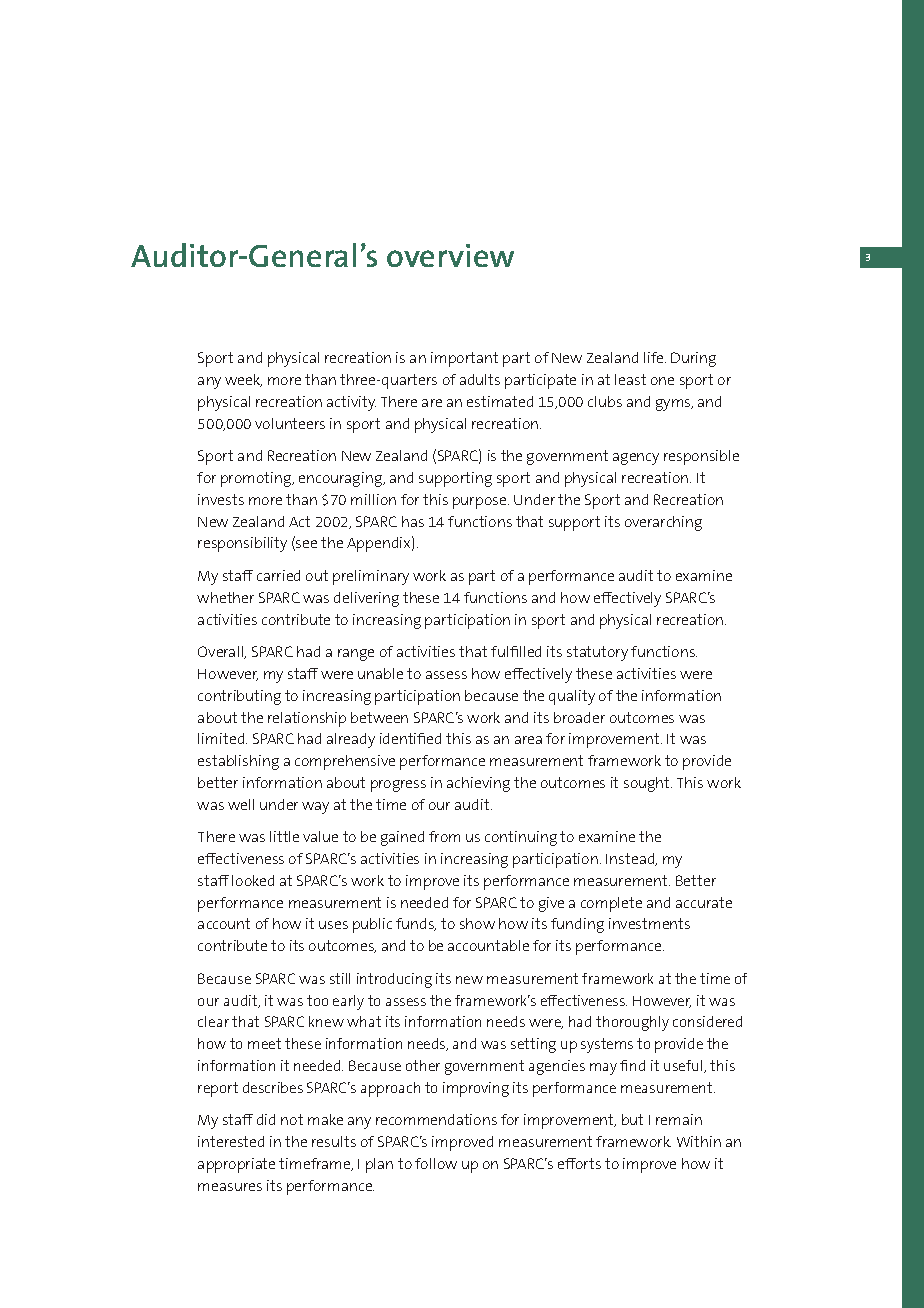 Image resolution: width=924 pixels, height=1308 pixels. I want to click on achieving, so click(478, 784).
